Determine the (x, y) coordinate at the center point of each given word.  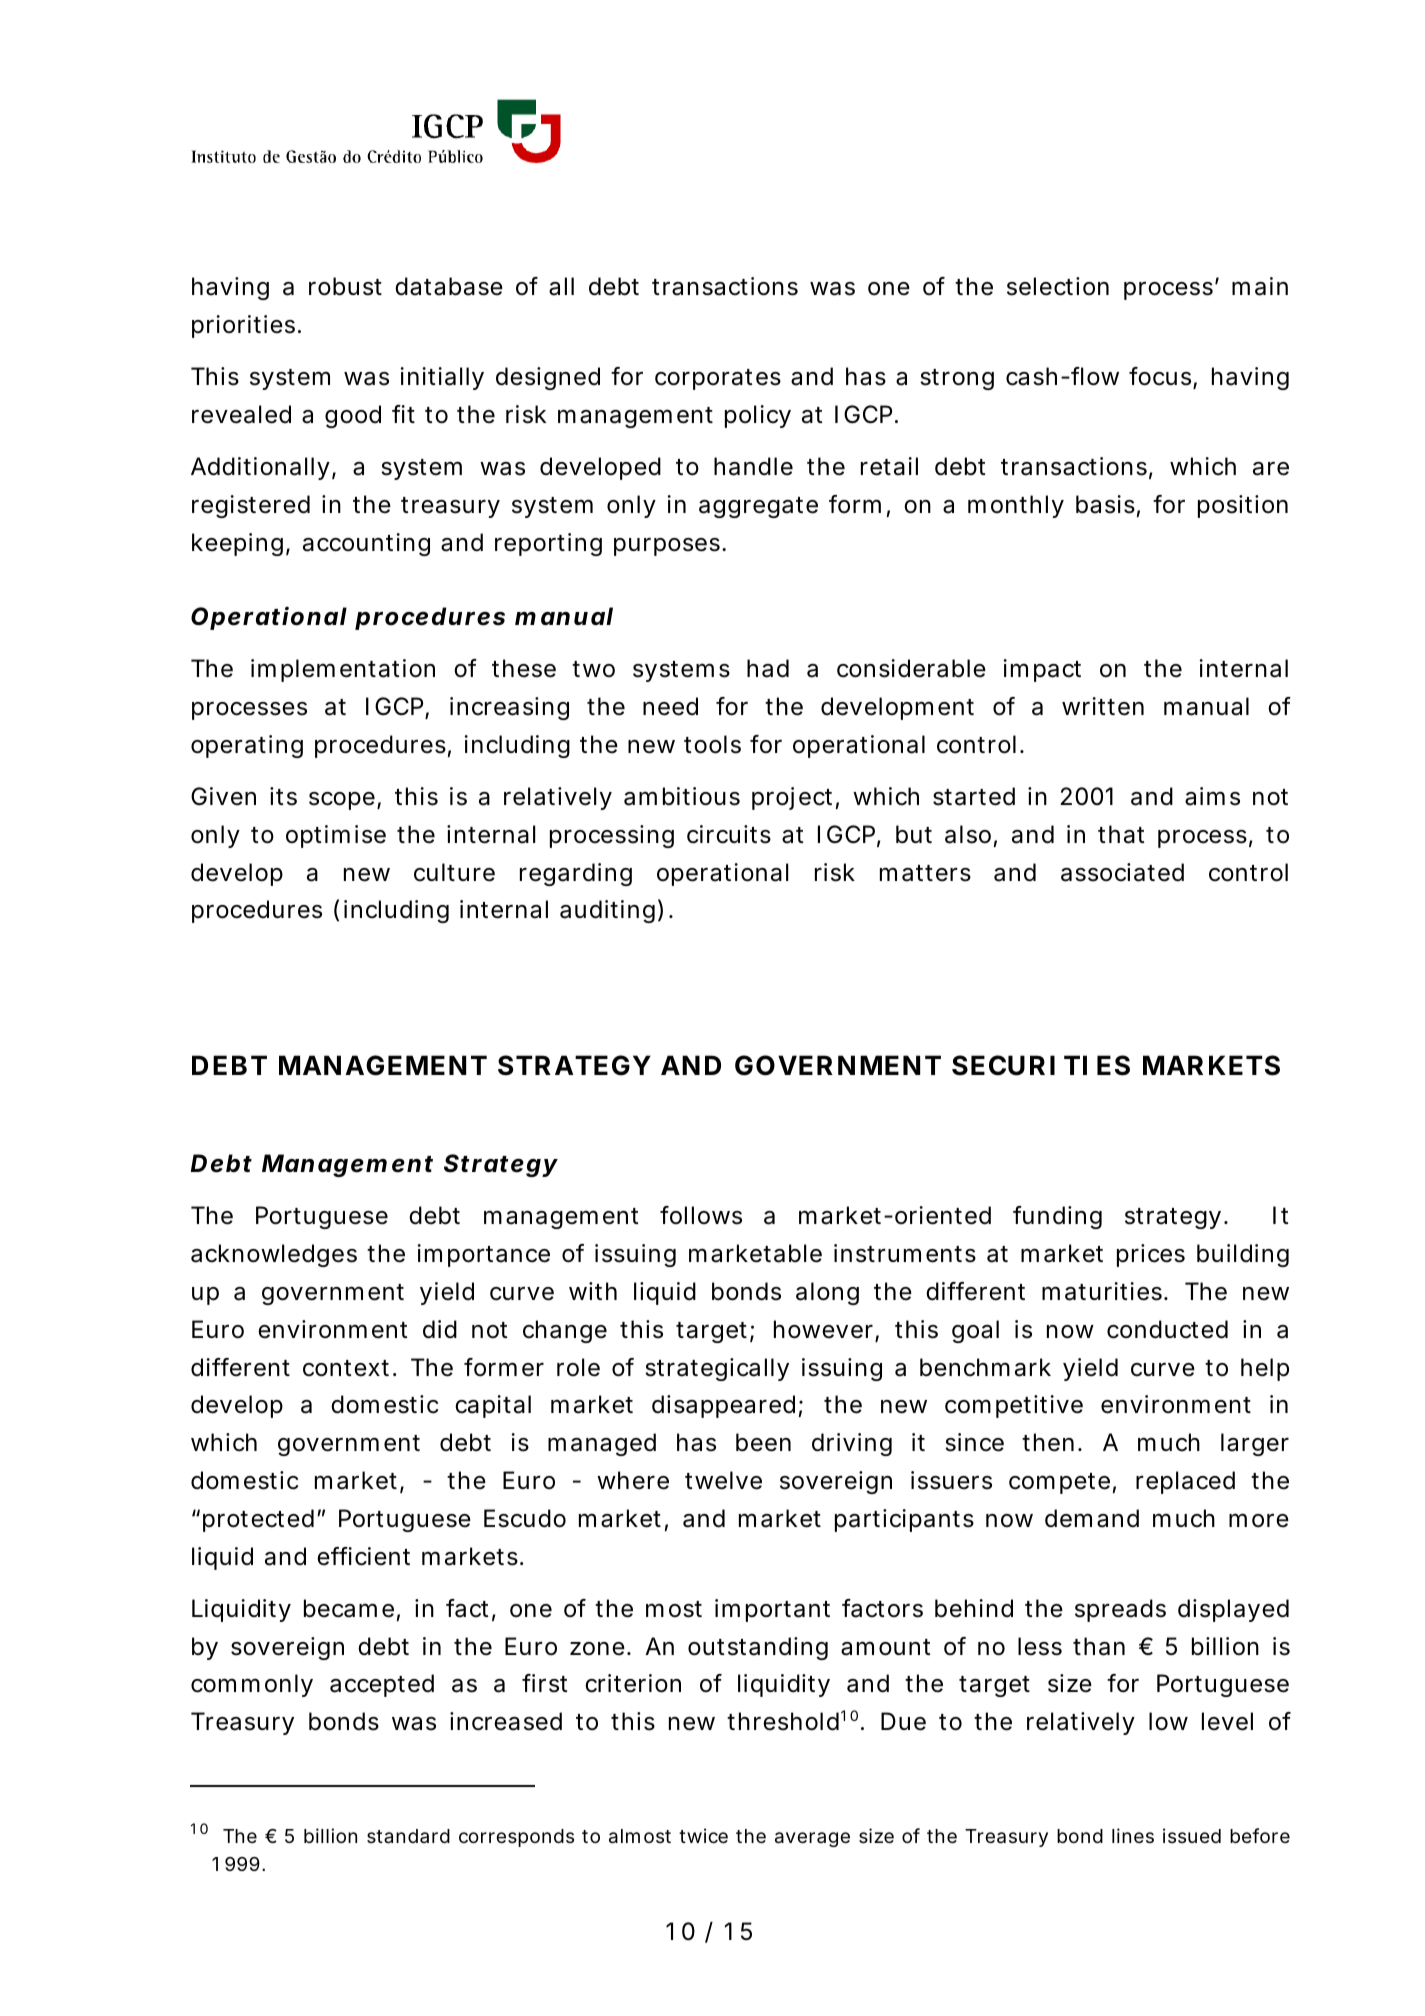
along (827, 1293)
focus (1160, 376)
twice (703, 1835)
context (346, 1368)
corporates (718, 379)
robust (345, 286)
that (1121, 834)
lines (1133, 1835)
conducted (1167, 1329)
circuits (729, 834)
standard (408, 1836)
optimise (336, 836)
